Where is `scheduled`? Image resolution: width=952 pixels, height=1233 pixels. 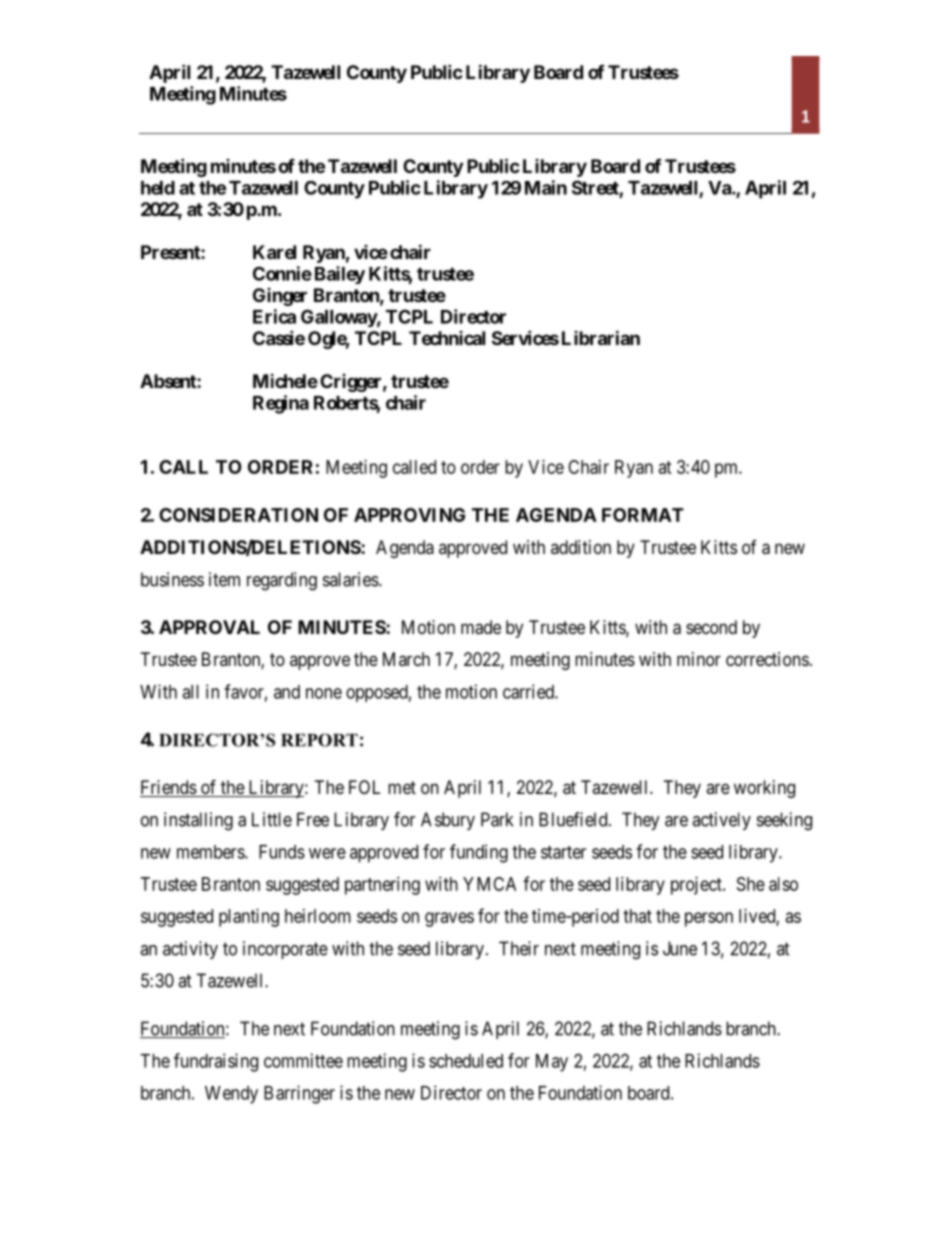 scheduled is located at coordinates (466, 1061).
